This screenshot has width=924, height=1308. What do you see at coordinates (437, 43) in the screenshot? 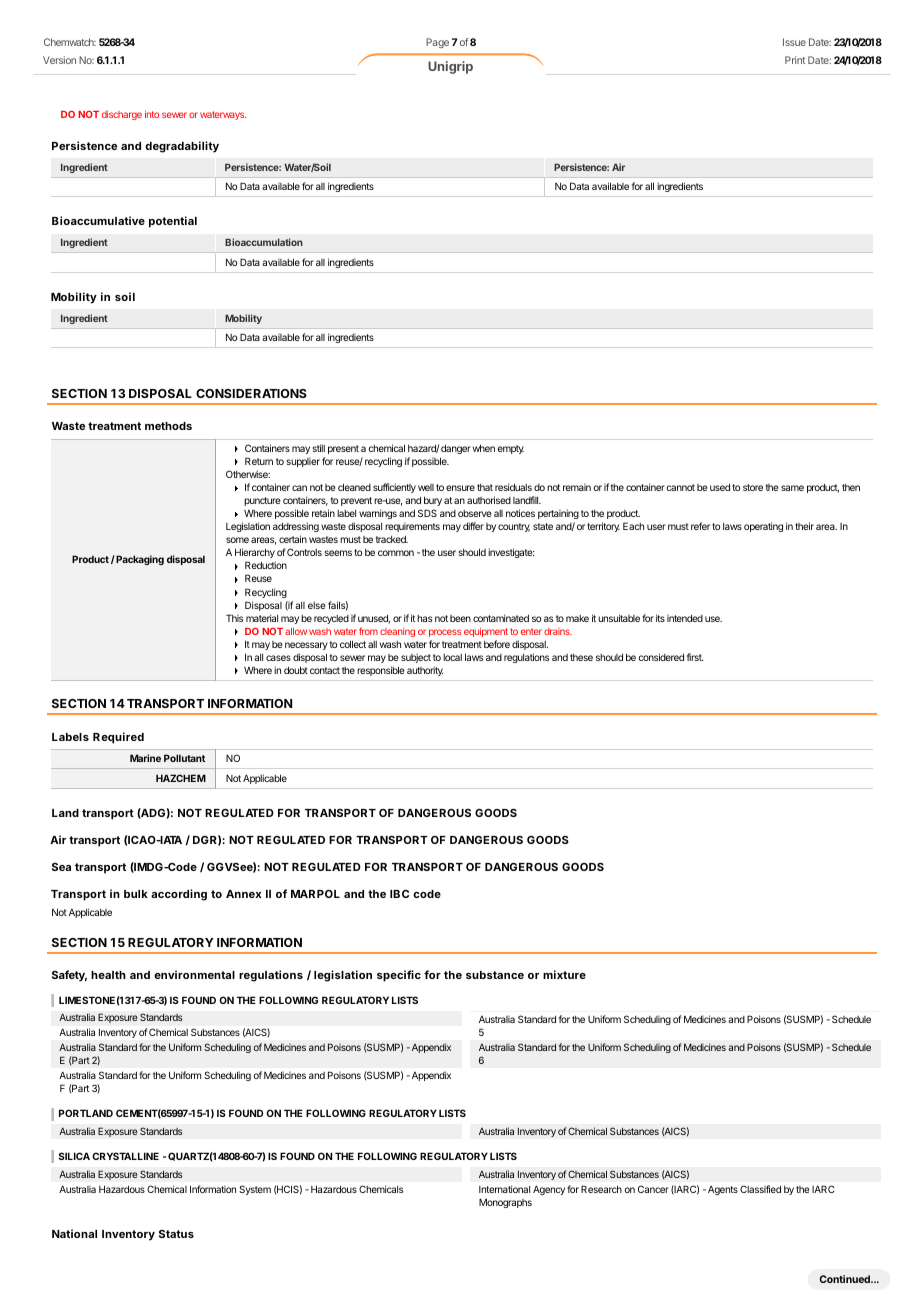
I see `Page` at bounding box center [437, 43].
